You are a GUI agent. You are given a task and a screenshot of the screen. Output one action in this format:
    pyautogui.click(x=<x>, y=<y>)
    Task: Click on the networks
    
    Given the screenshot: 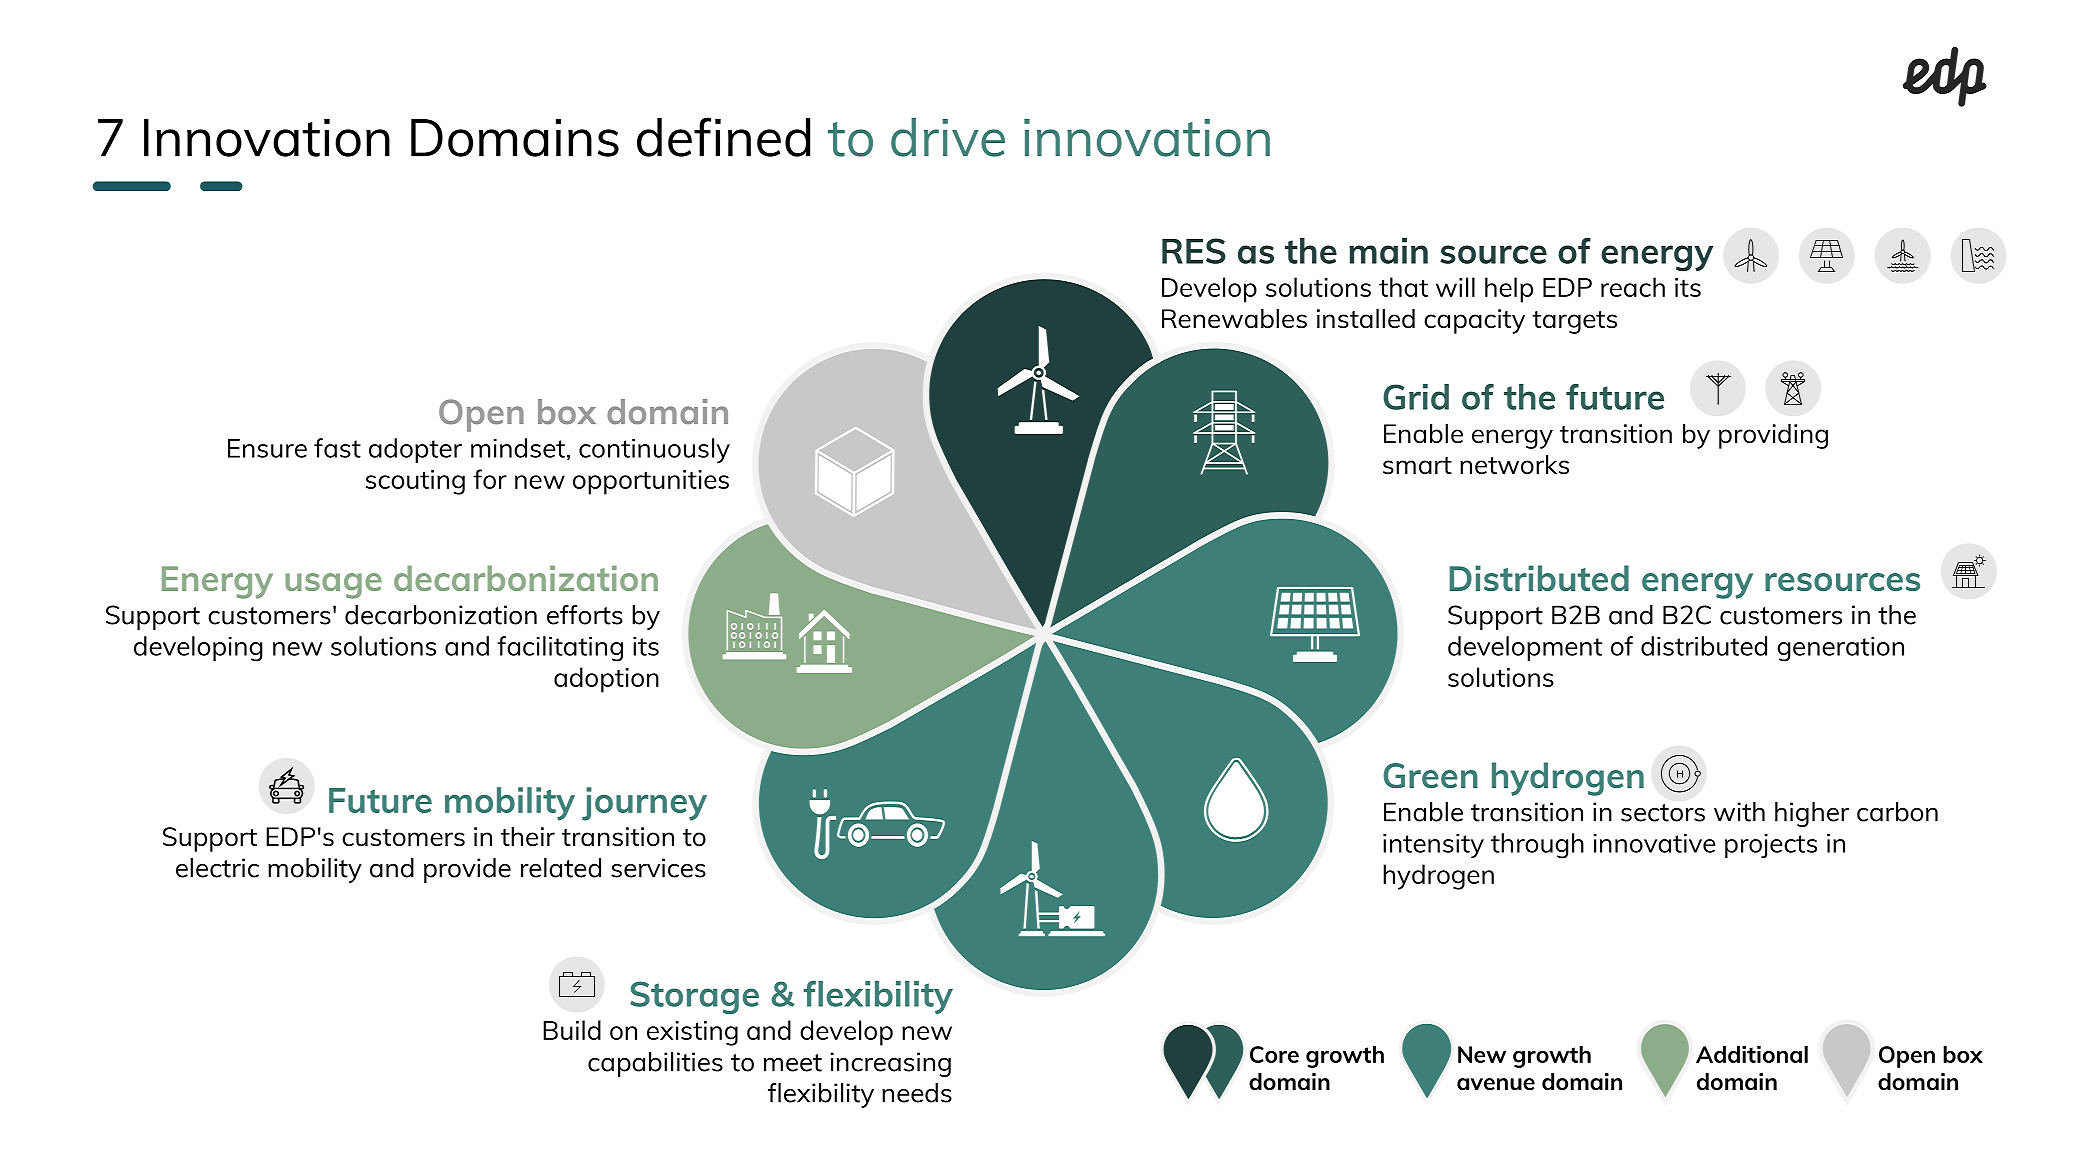 What is the action you would take?
    pyautogui.click(x=1514, y=464)
